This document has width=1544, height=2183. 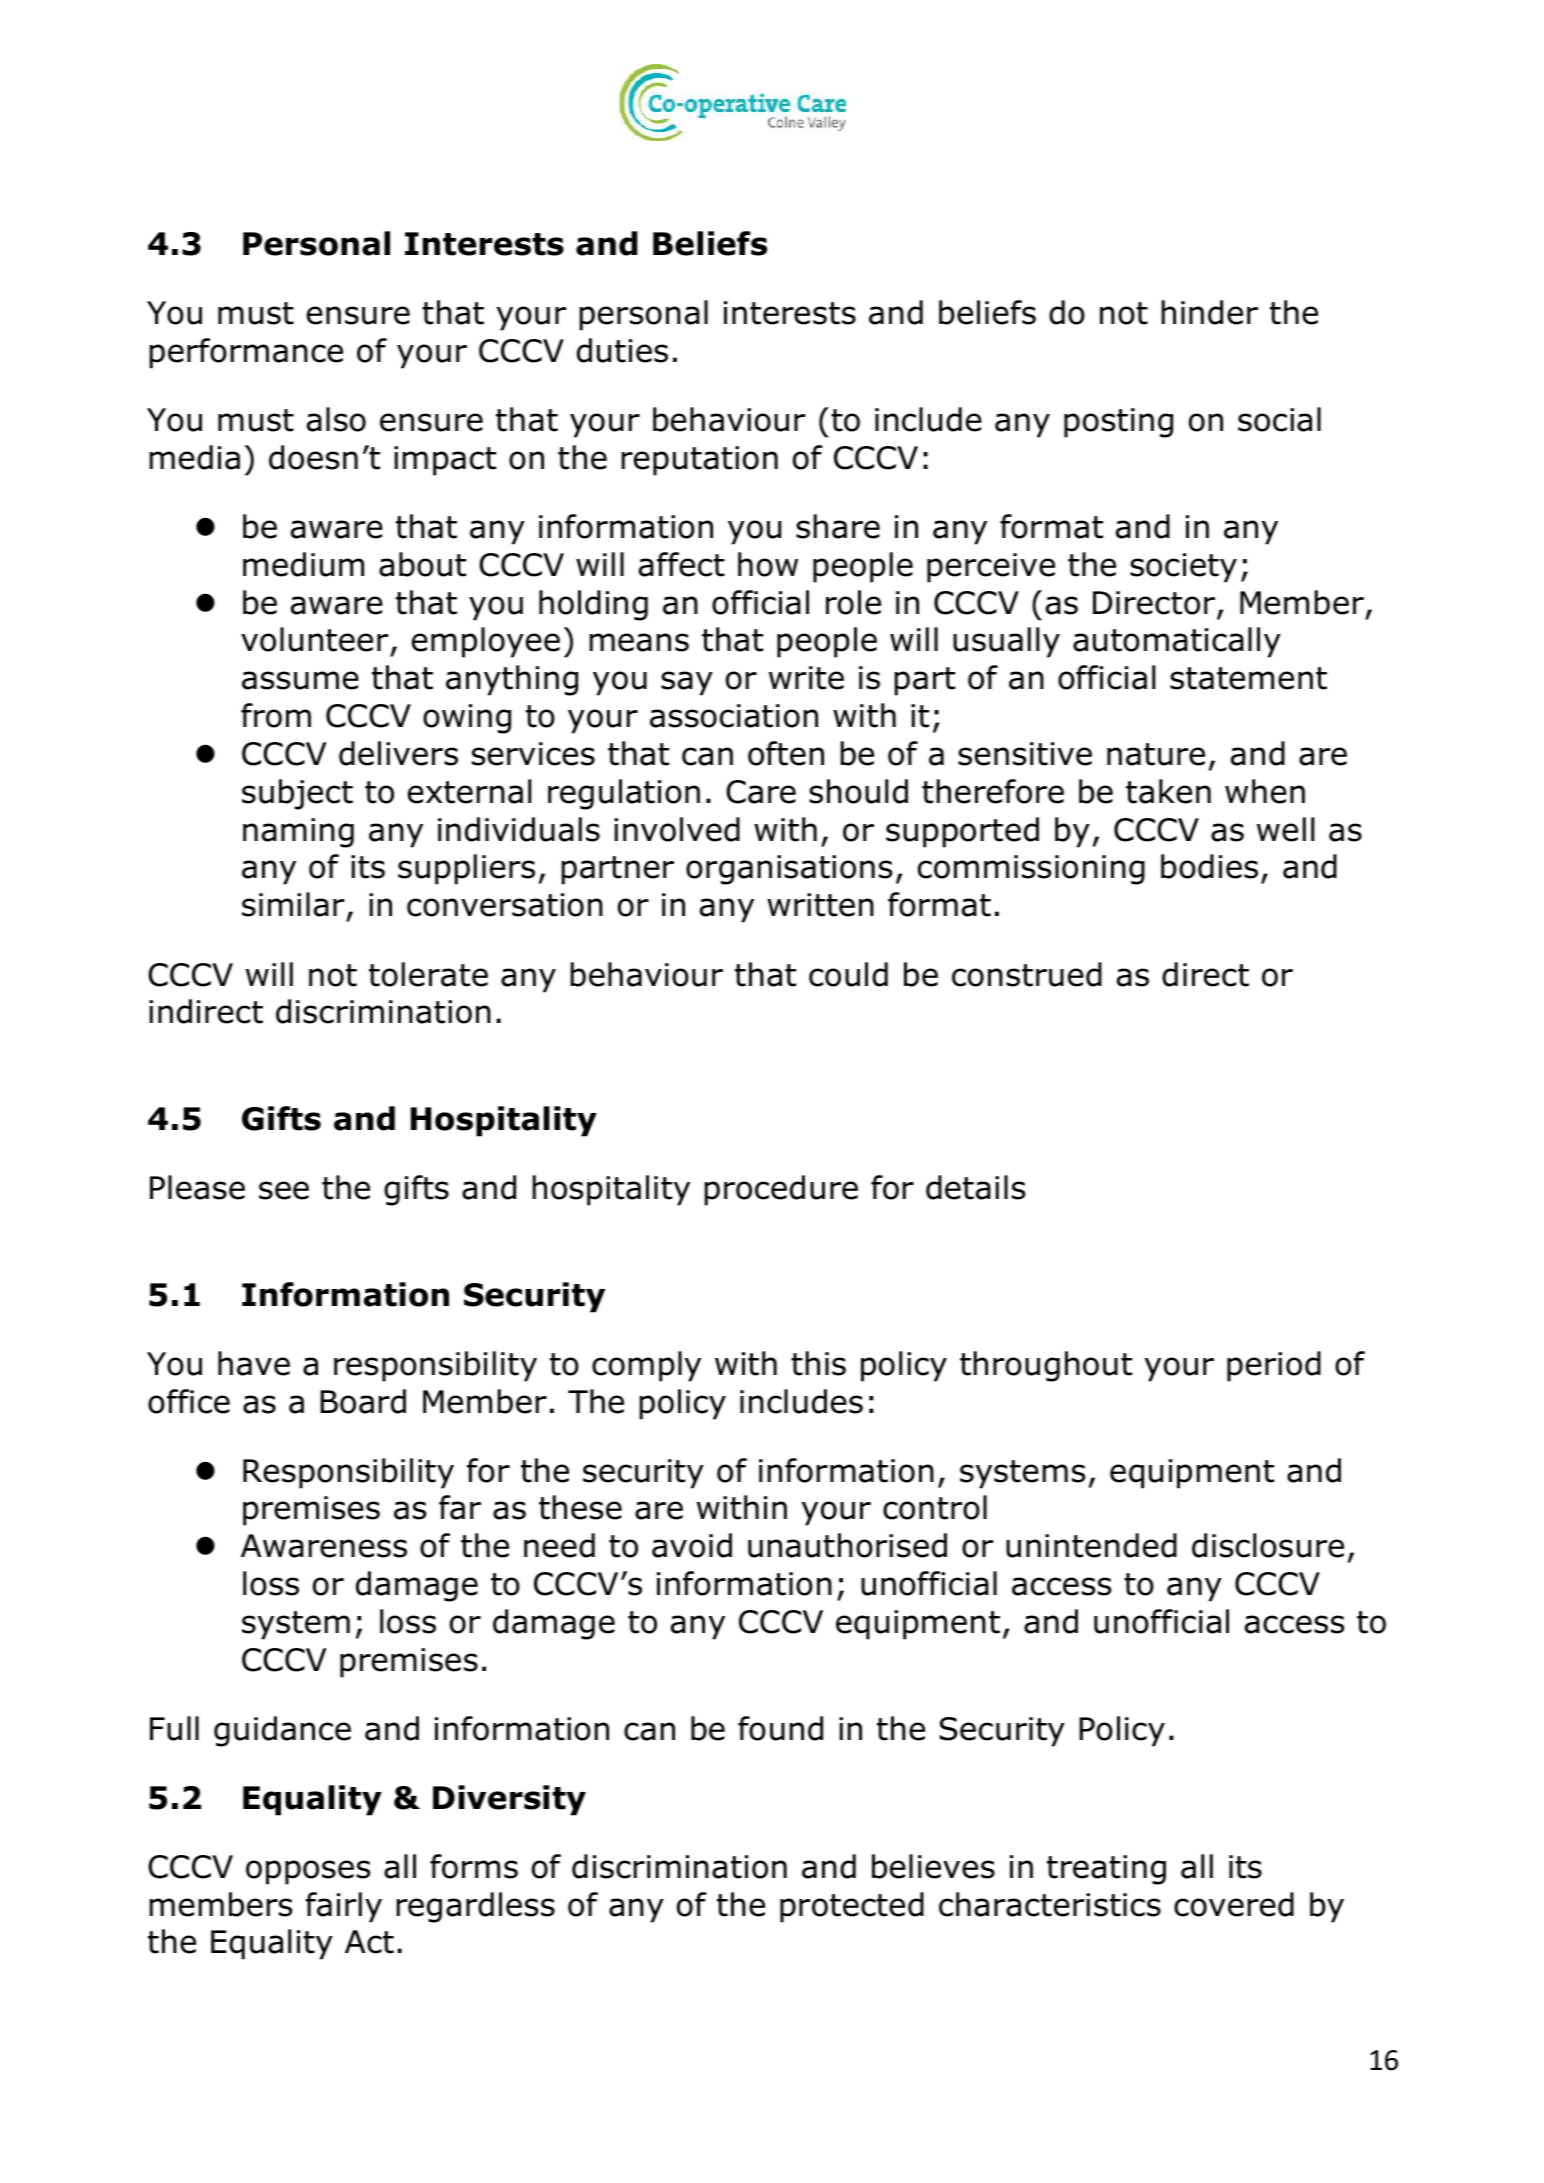 I want to click on opposes, so click(x=308, y=1872).
